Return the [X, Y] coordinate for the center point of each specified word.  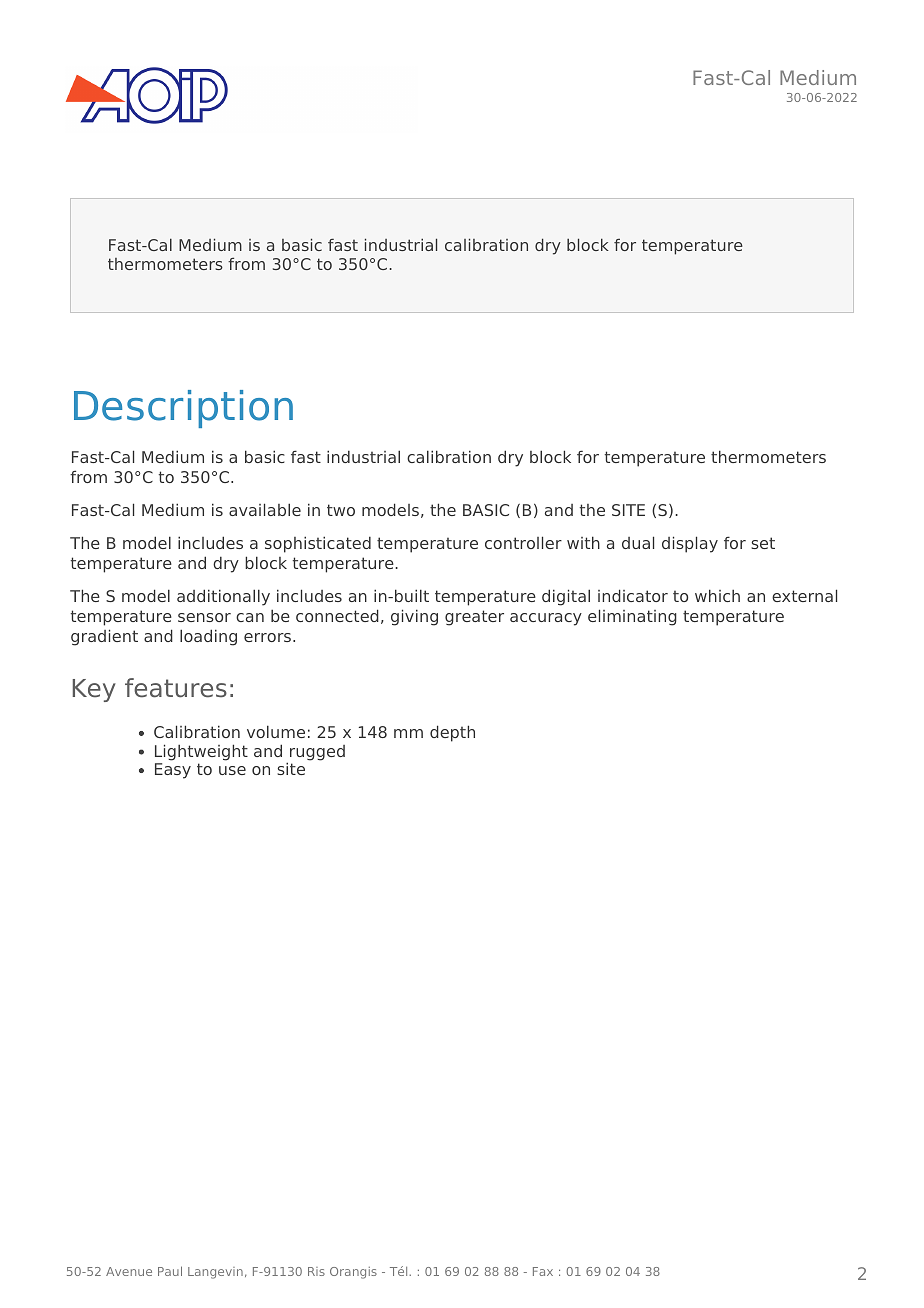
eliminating [632, 617]
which [717, 595]
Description [183, 409]
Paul [170, 1271]
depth [452, 733]
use [232, 770]
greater [474, 618]
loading [208, 637]
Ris [316, 1271]
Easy [173, 771]
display [690, 544]
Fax [543, 1271]
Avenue [129, 1271]
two [341, 510]
